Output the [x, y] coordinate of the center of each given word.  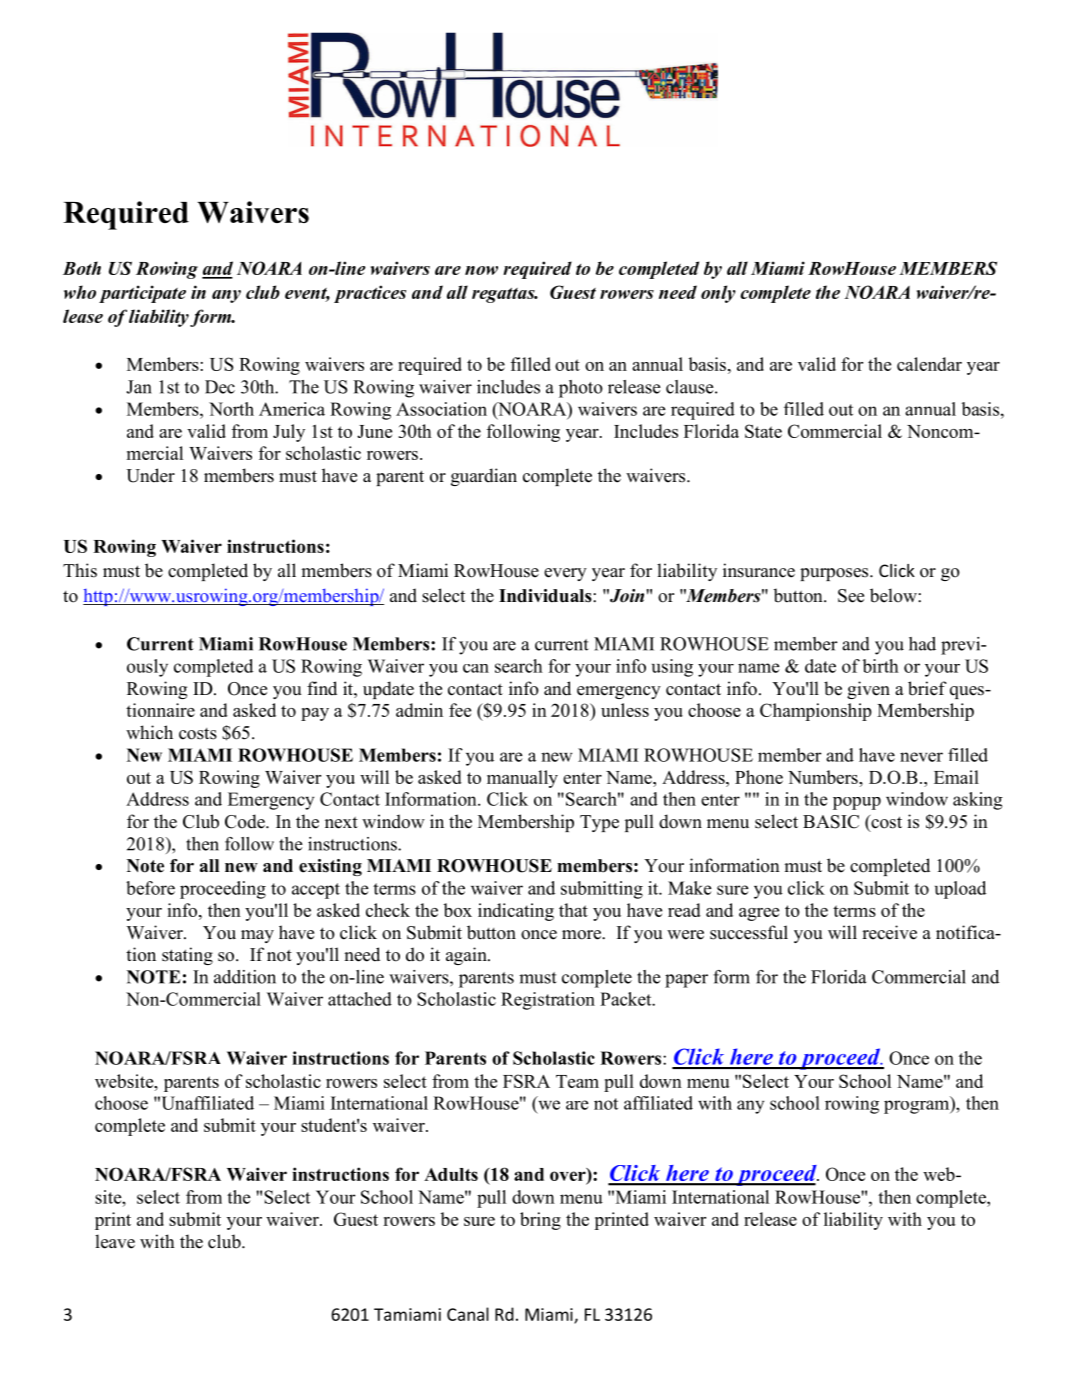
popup [857, 803]
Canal [468, 1314]
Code [246, 821]
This [80, 570]
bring [540, 1221]
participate [142, 294]
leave [115, 1241]
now [481, 270]
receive [889, 932]
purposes [835, 574]
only [718, 294]
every [565, 574]
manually [522, 779]
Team [577, 1081]
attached [360, 999]
